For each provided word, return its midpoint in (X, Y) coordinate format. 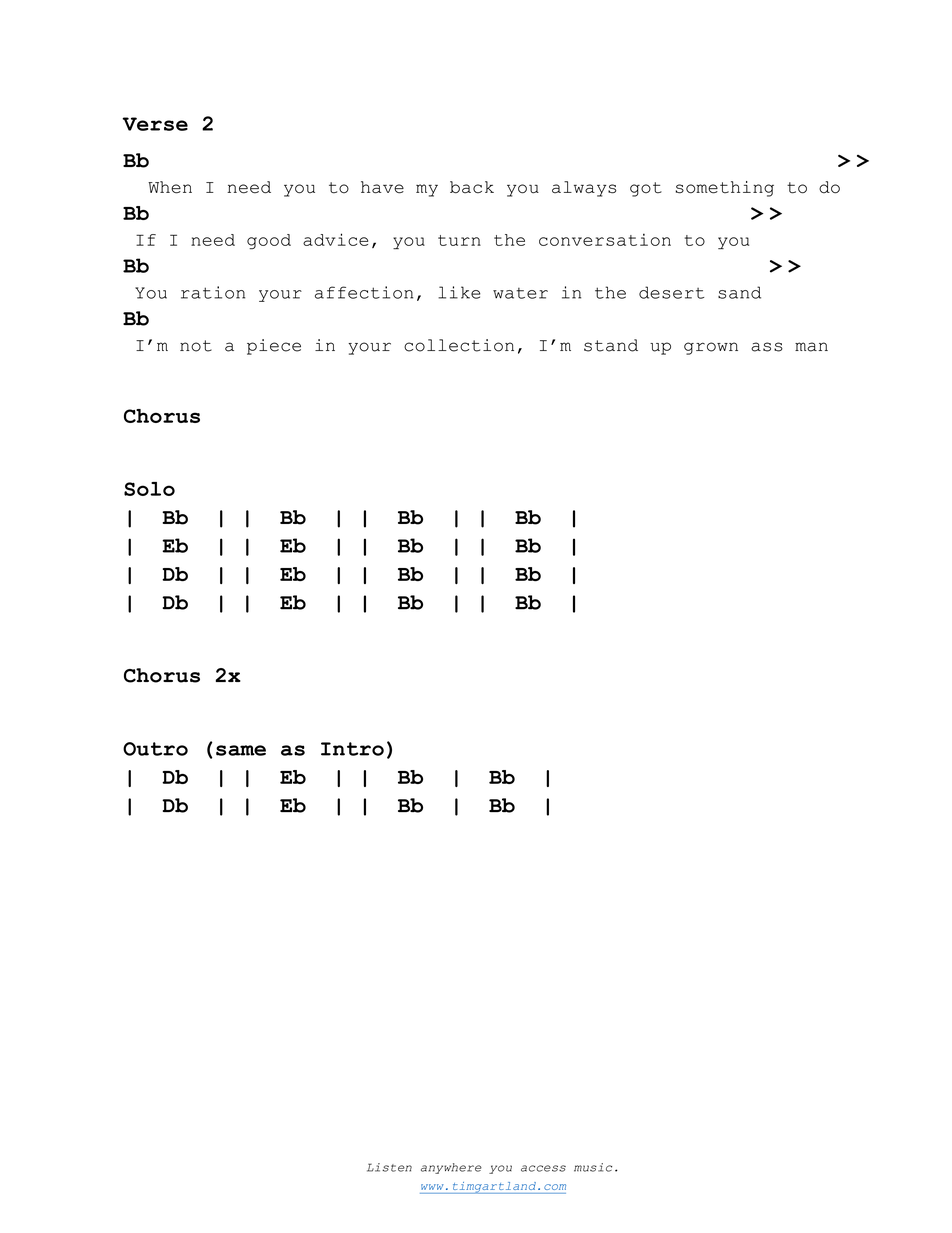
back (472, 187)
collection (459, 345)
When (170, 187)
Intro (352, 749)
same (241, 750)
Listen (389, 1167)
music (593, 1167)
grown (711, 348)
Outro (155, 749)
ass (767, 347)
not (196, 346)
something (725, 189)
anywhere (451, 1168)
